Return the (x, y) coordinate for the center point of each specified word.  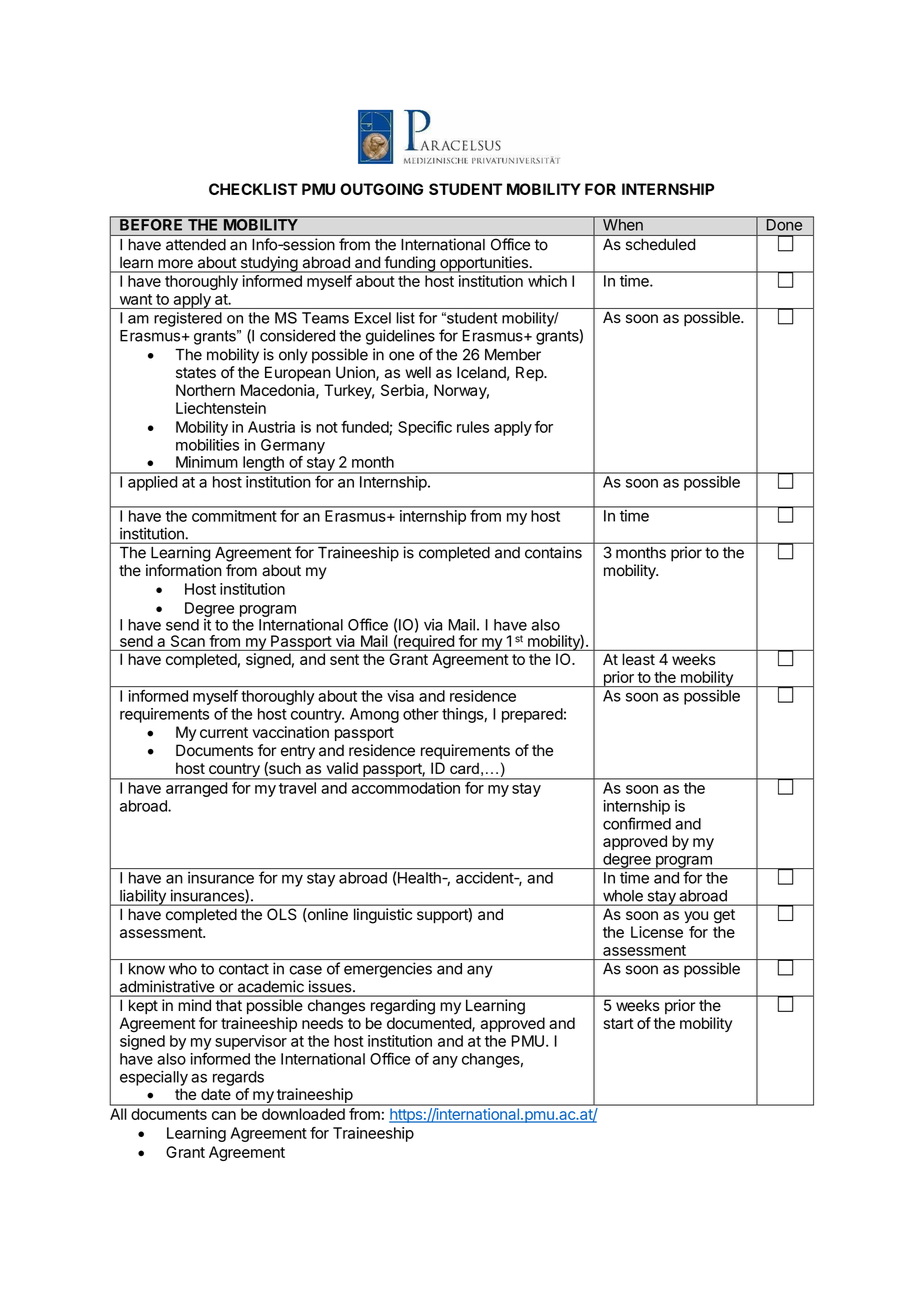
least (639, 659)
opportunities (484, 264)
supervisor (251, 1042)
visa (400, 696)
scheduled (660, 244)
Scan (188, 641)
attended (196, 245)
